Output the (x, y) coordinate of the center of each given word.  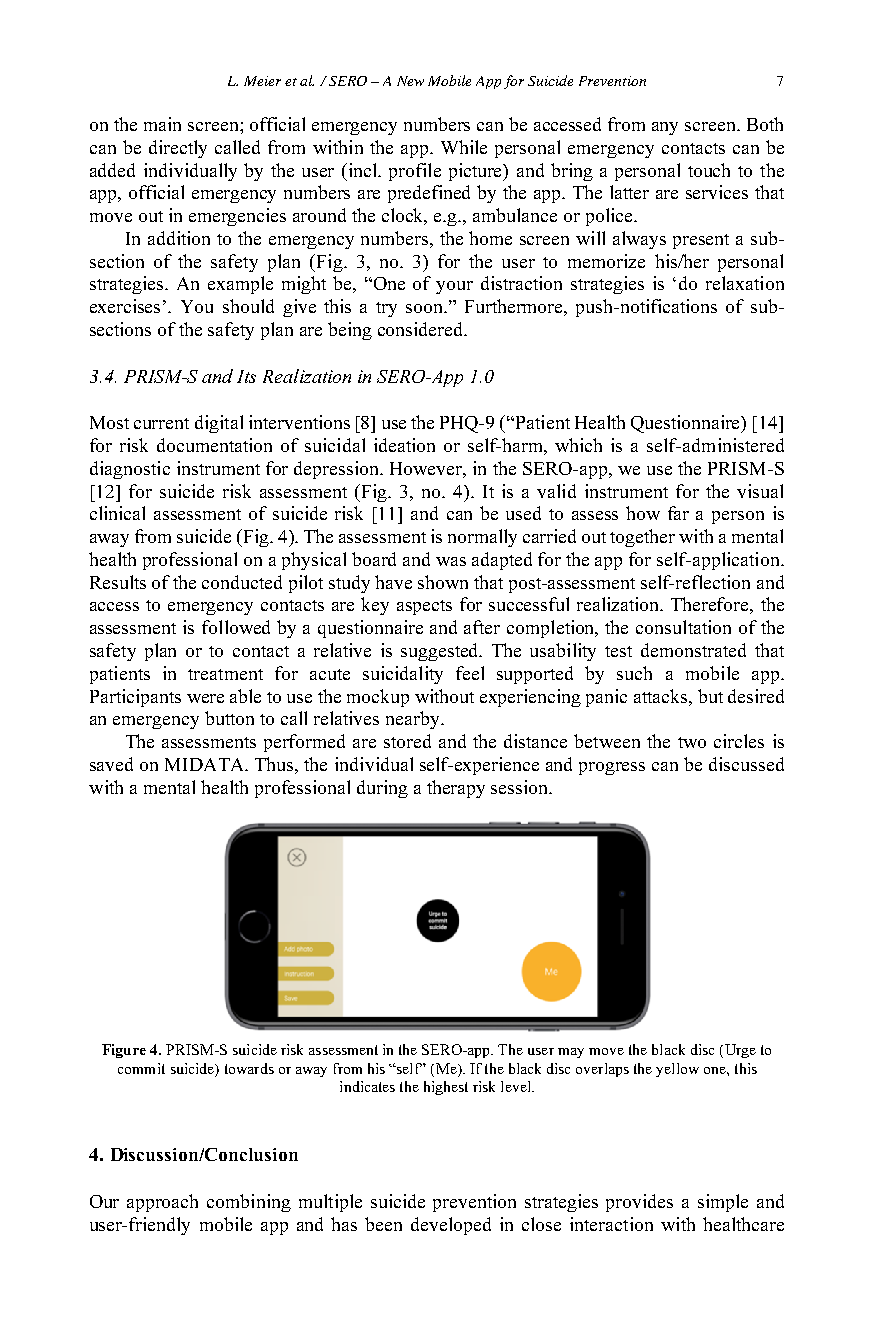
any (665, 128)
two (692, 742)
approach (162, 1203)
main (162, 124)
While (464, 147)
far (678, 513)
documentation (214, 445)
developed (451, 1226)
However (427, 468)
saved (111, 764)
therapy (456, 789)
